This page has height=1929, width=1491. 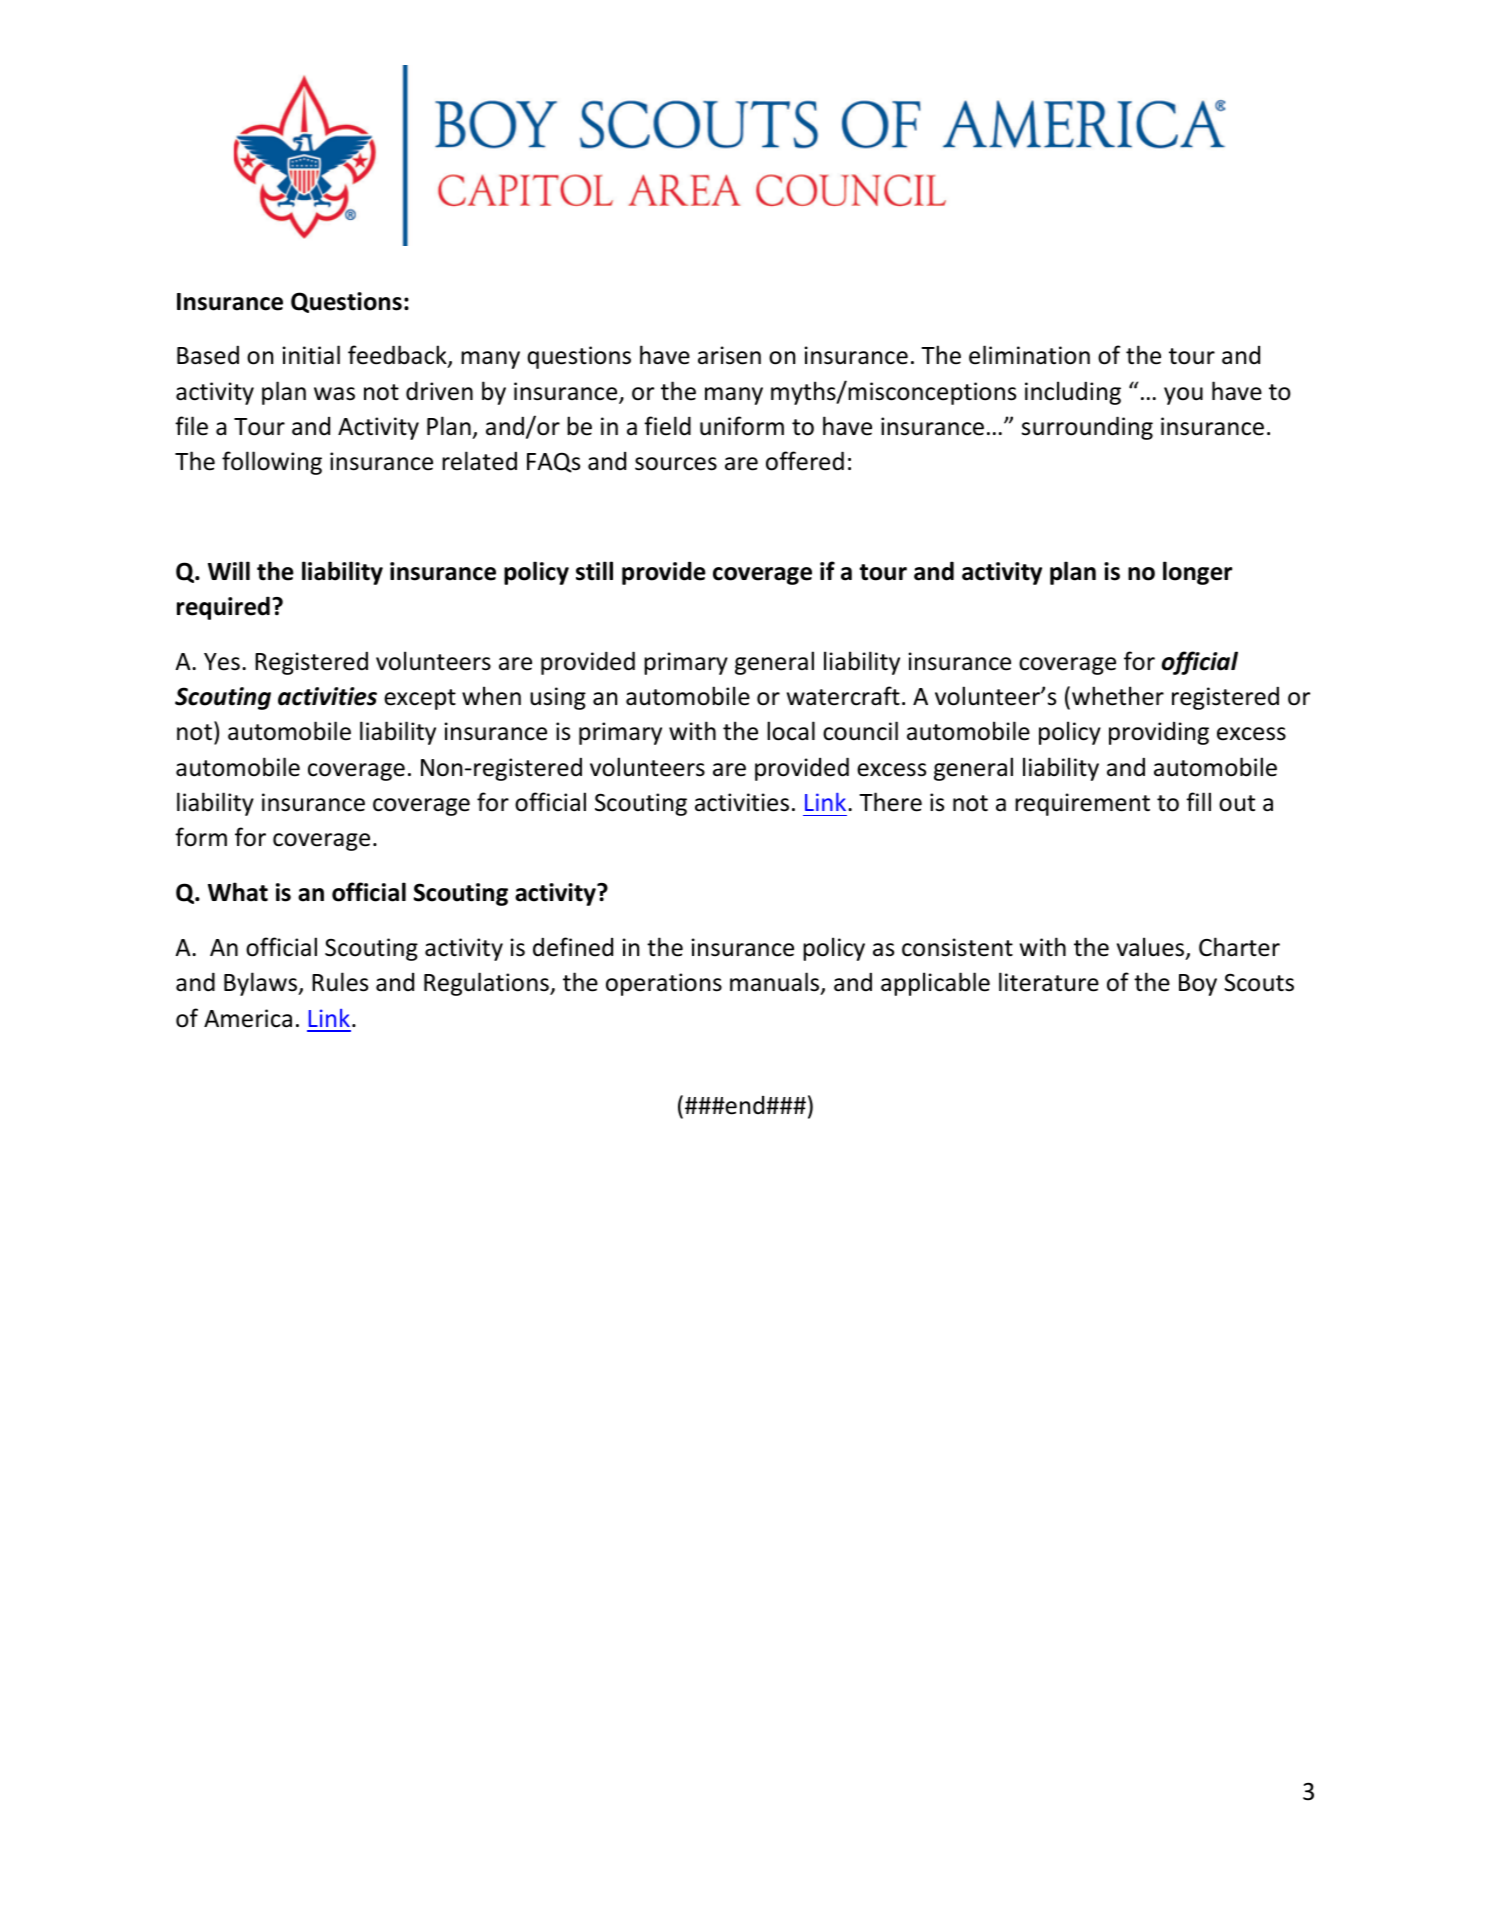 What do you see at coordinates (729, 355) in the page?
I see `arisen` at bounding box center [729, 355].
